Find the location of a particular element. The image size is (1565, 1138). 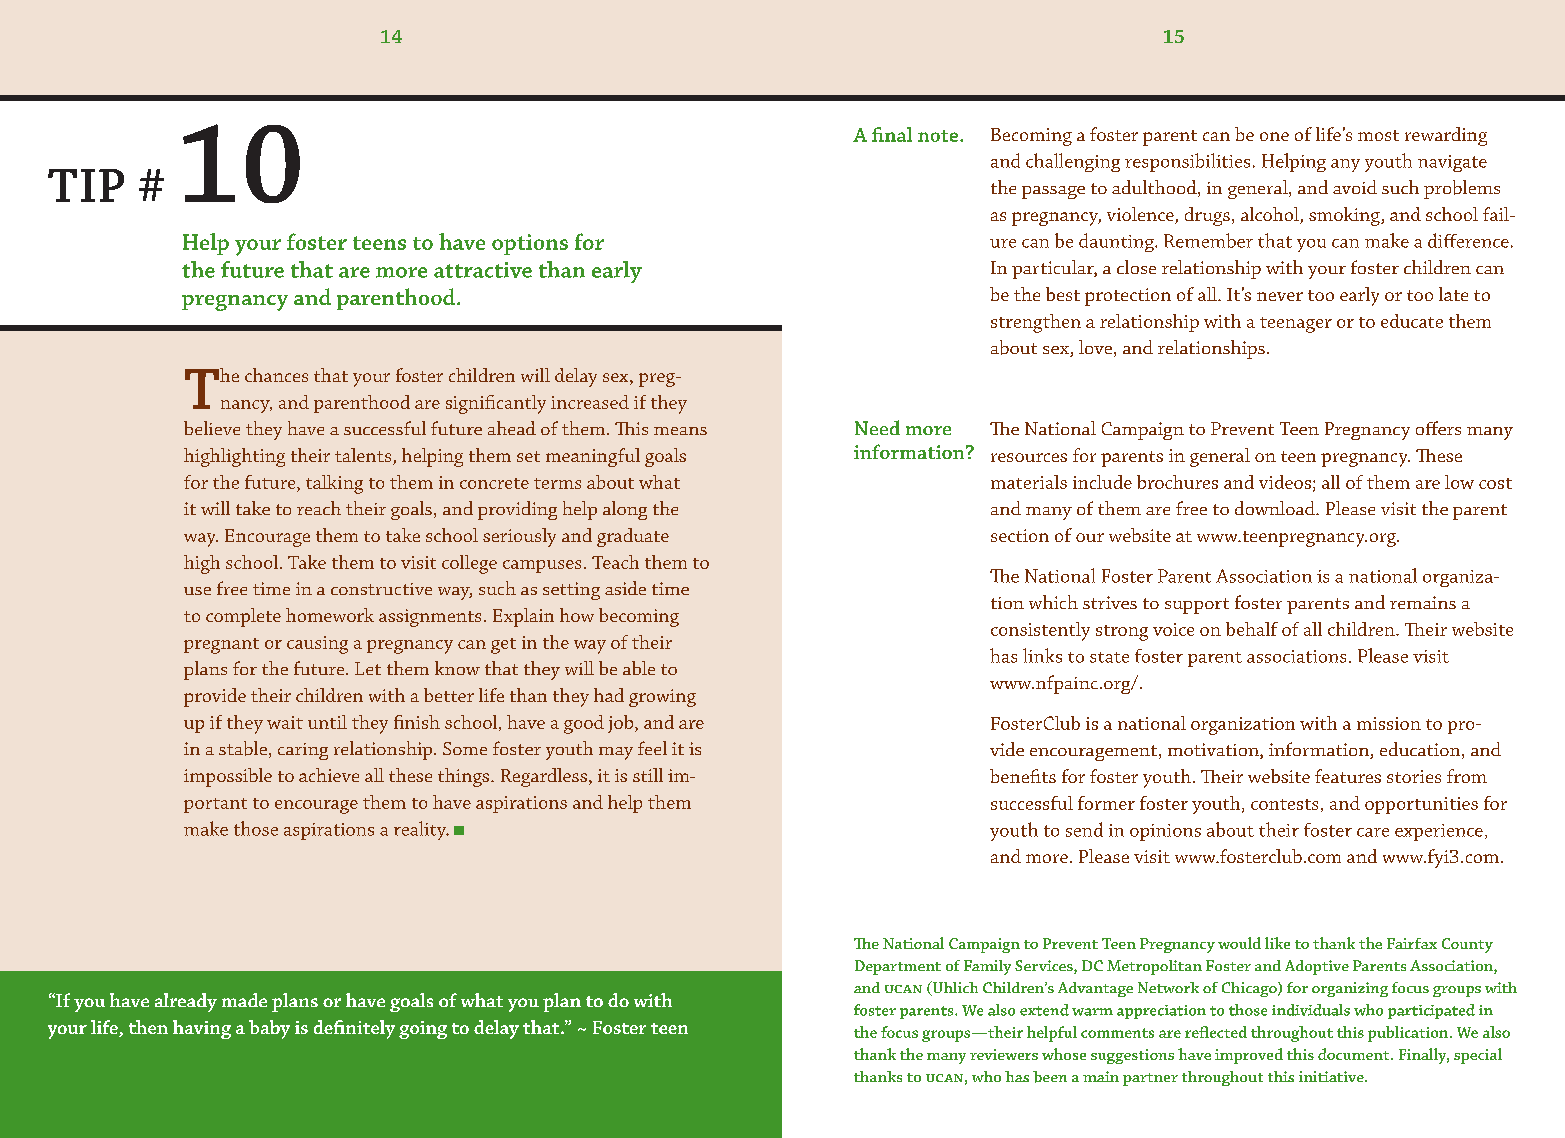

Need is located at coordinates (877, 427).
